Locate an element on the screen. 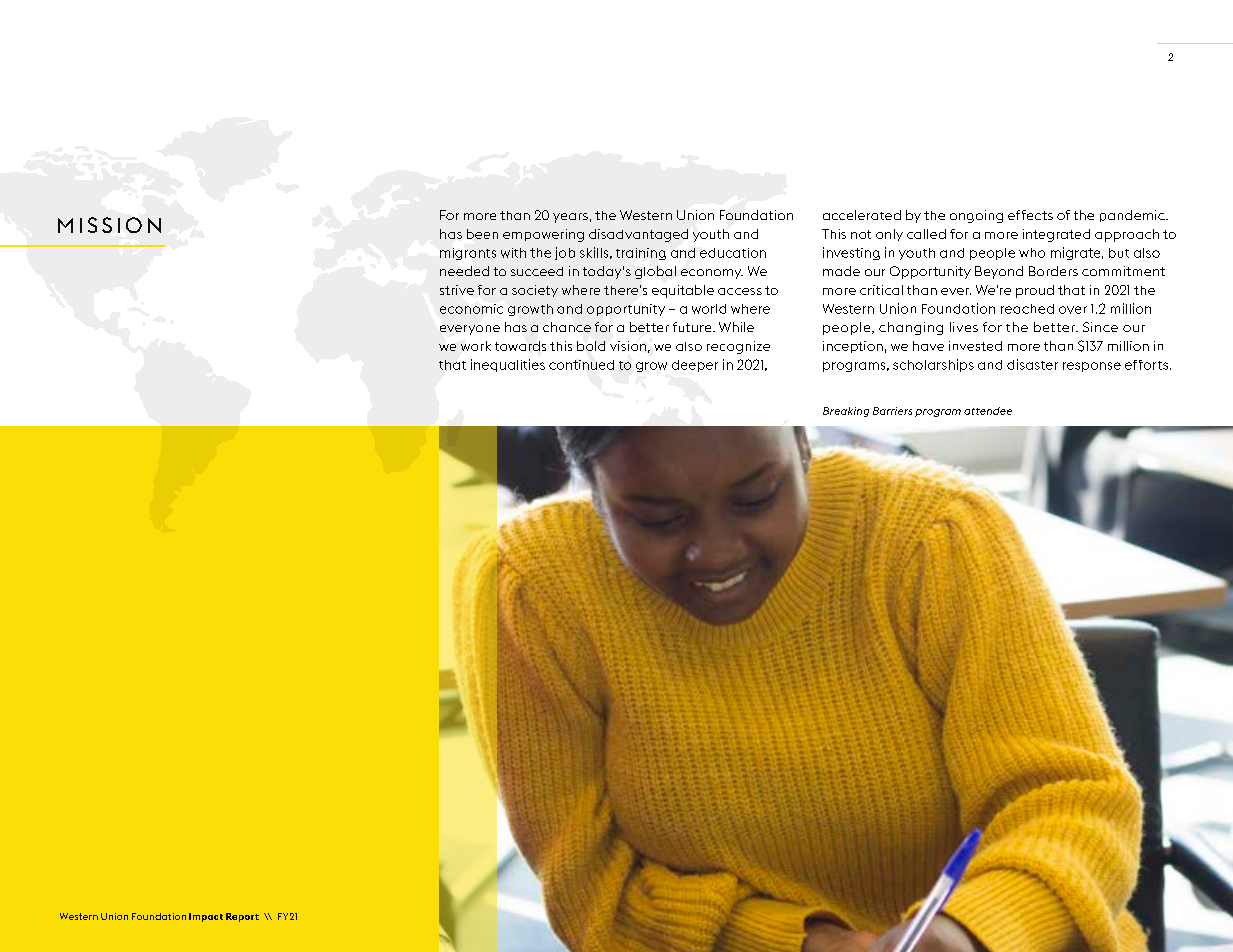 The height and width of the screenshot is (952, 1233). attendee is located at coordinates (988, 411).
